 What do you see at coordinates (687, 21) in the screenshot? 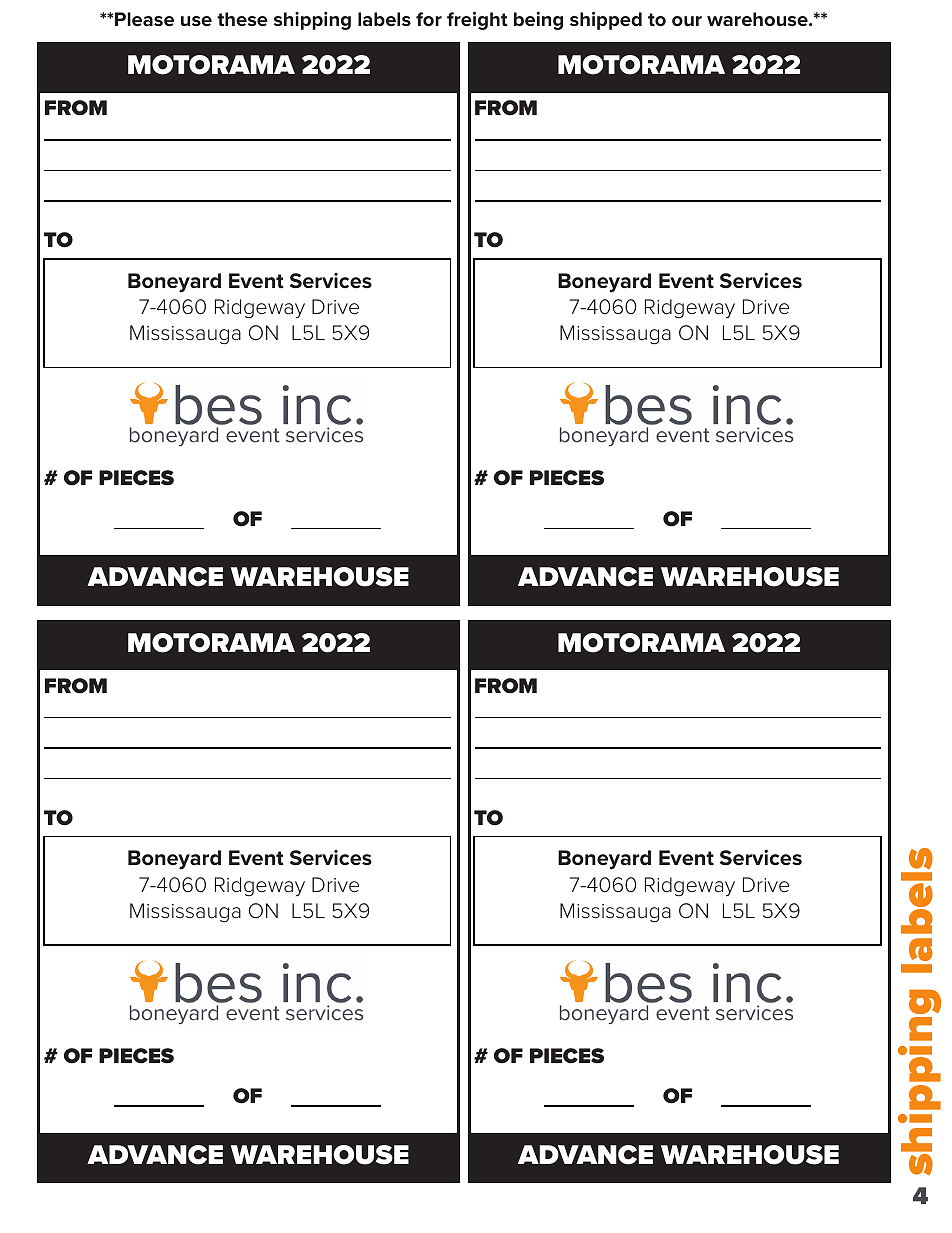
I see `our` at bounding box center [687, 21].
